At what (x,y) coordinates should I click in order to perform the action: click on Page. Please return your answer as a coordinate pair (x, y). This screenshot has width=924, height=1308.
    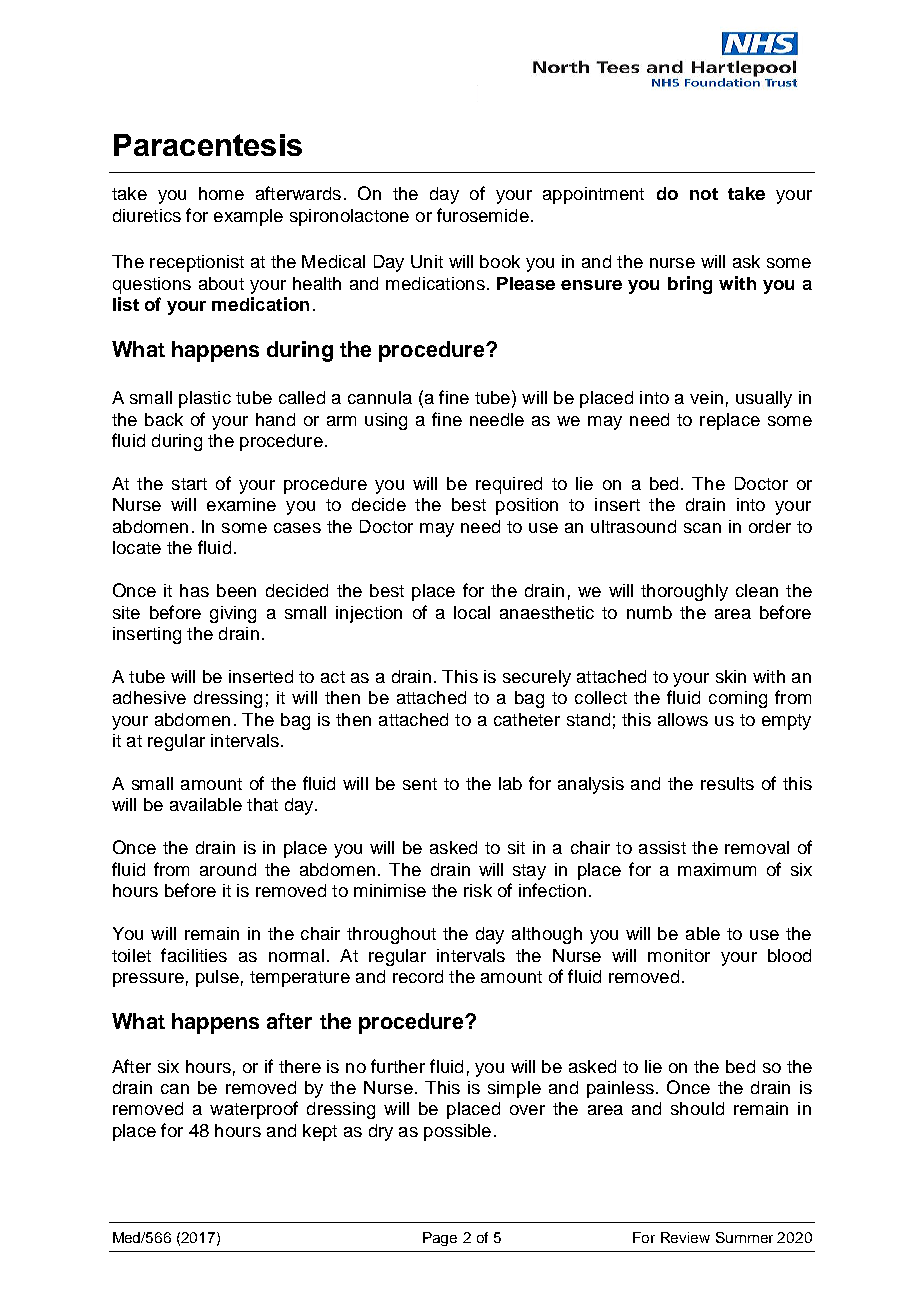
    Looking at the image, I should click on (440, 1239).
